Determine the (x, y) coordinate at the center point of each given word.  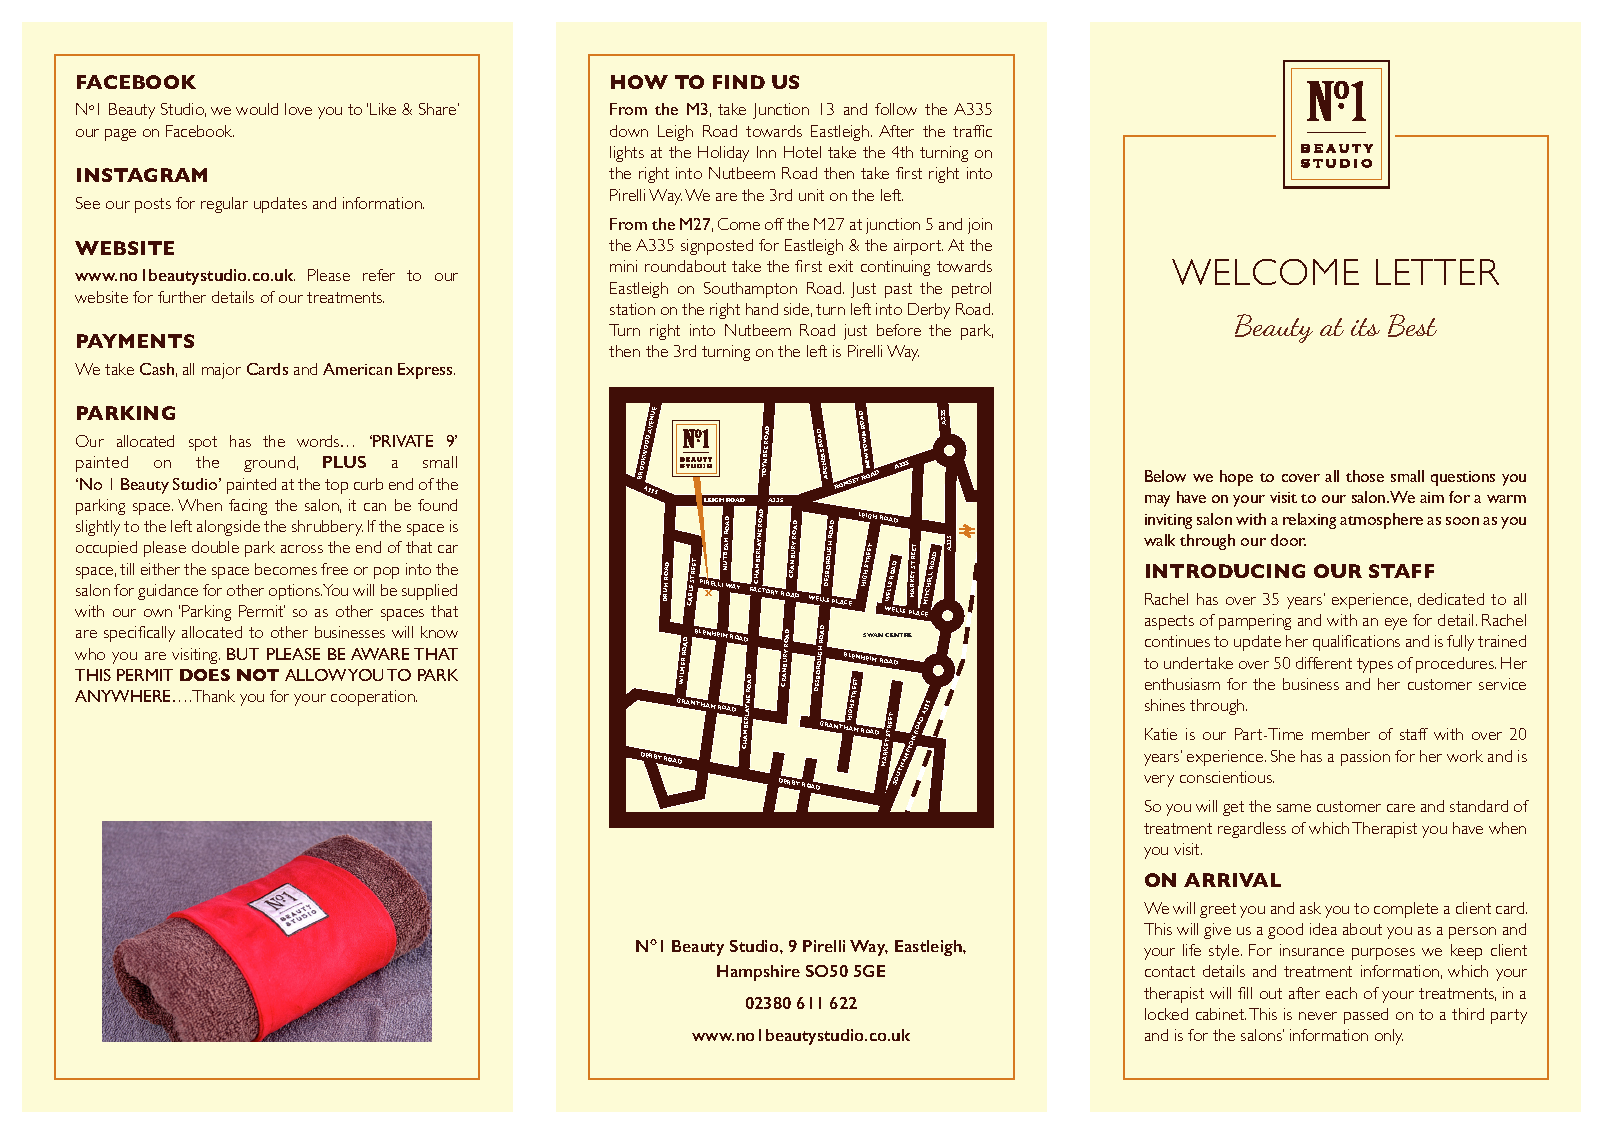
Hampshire (758, 973)
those (1365, 476)
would (257, 109)
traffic (972, 131)
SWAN (873, 635)
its (1365, 327)
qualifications (1356, 643)
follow (896, 109)
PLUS (344, 462)
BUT (243, 654)
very (1159, 781)
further (182, 297)
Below (1165, 476)
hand (762, 309)
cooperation (374, 698)
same (1294, 808)
